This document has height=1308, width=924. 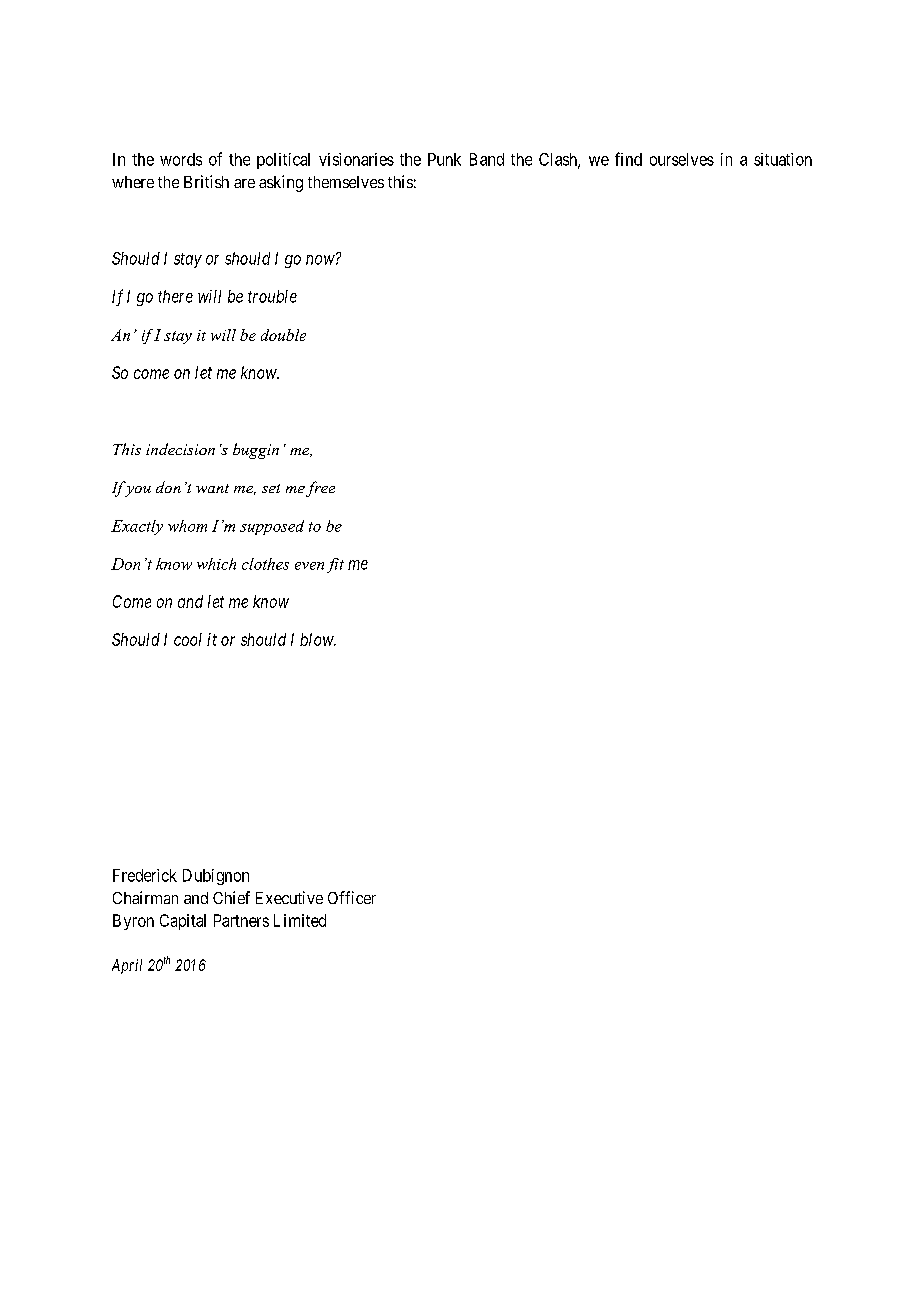 I want to click on even, so click(x=309, y=566).
